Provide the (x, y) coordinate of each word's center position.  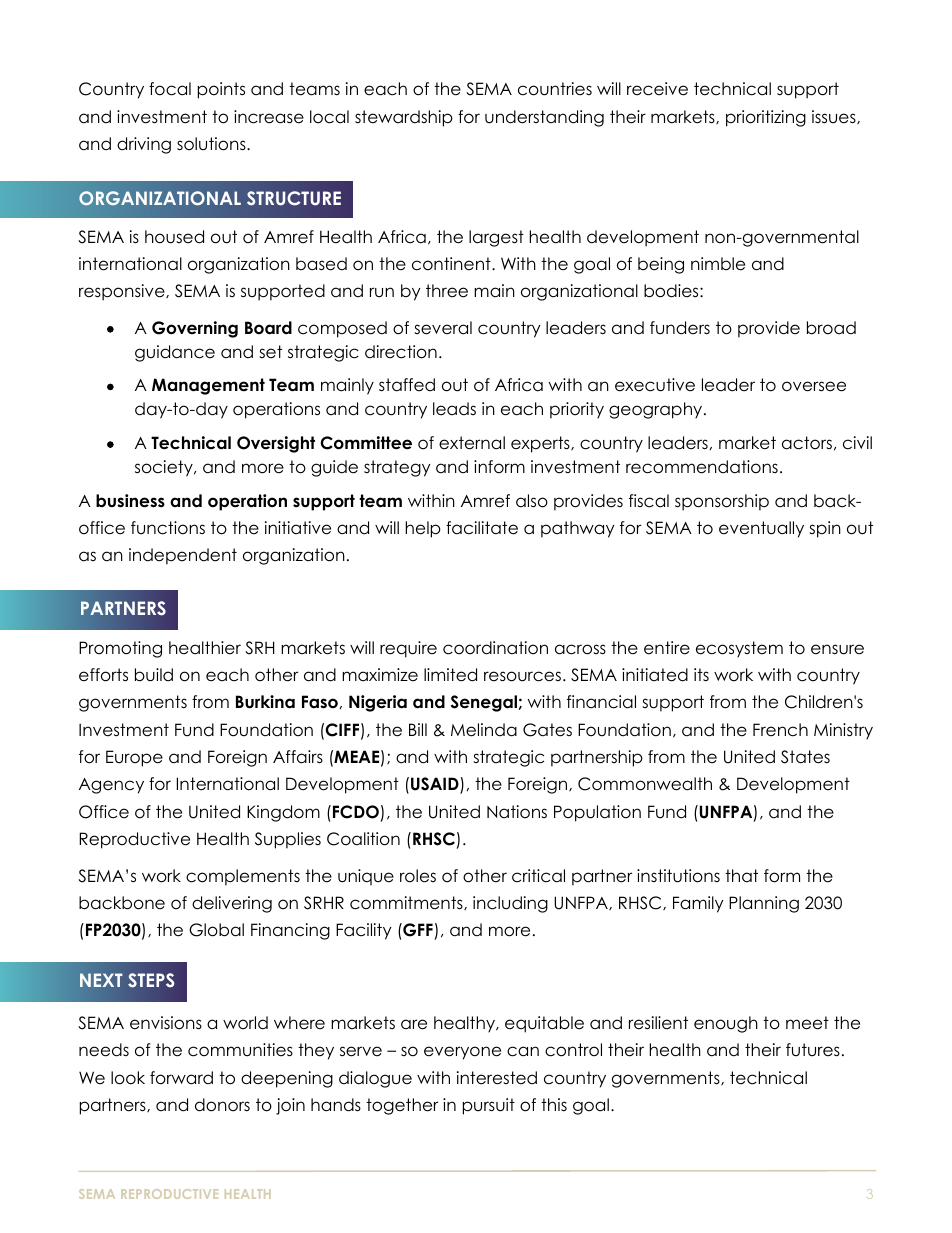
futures (813, 1050)
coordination (495, 648)
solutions (212, 144)
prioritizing (766, 118)
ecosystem (739, 649)
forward (181, 1078)
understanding (544, 118)
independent (183, 556)
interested (497, 1078)
